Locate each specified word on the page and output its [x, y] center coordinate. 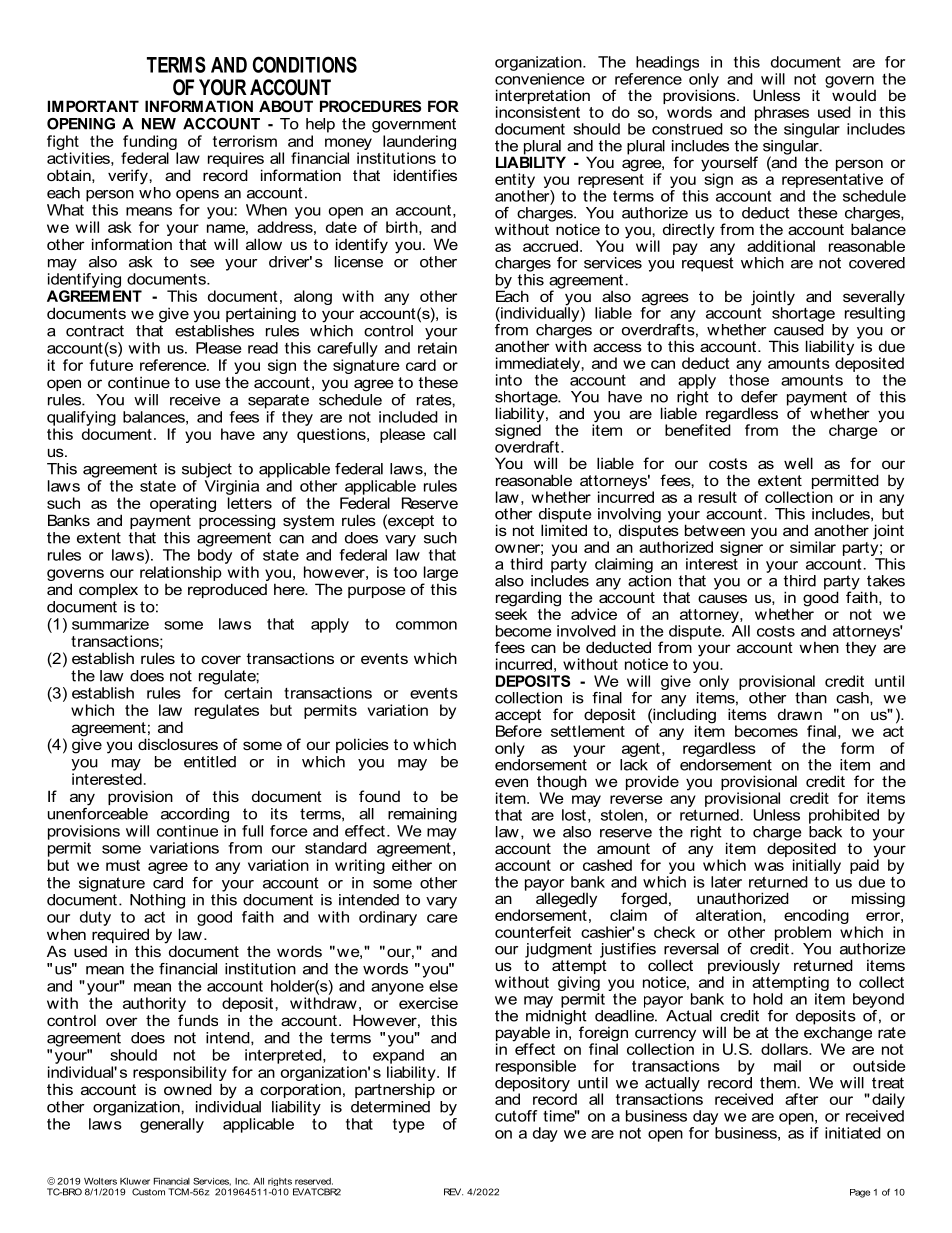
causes [722, 598]
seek [511, 613]
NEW [159, 124]
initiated [853, 1133]
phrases [782, 113]
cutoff [516, 1116]
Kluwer [135, 1181]
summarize [110, 624]
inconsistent [538, 112]
